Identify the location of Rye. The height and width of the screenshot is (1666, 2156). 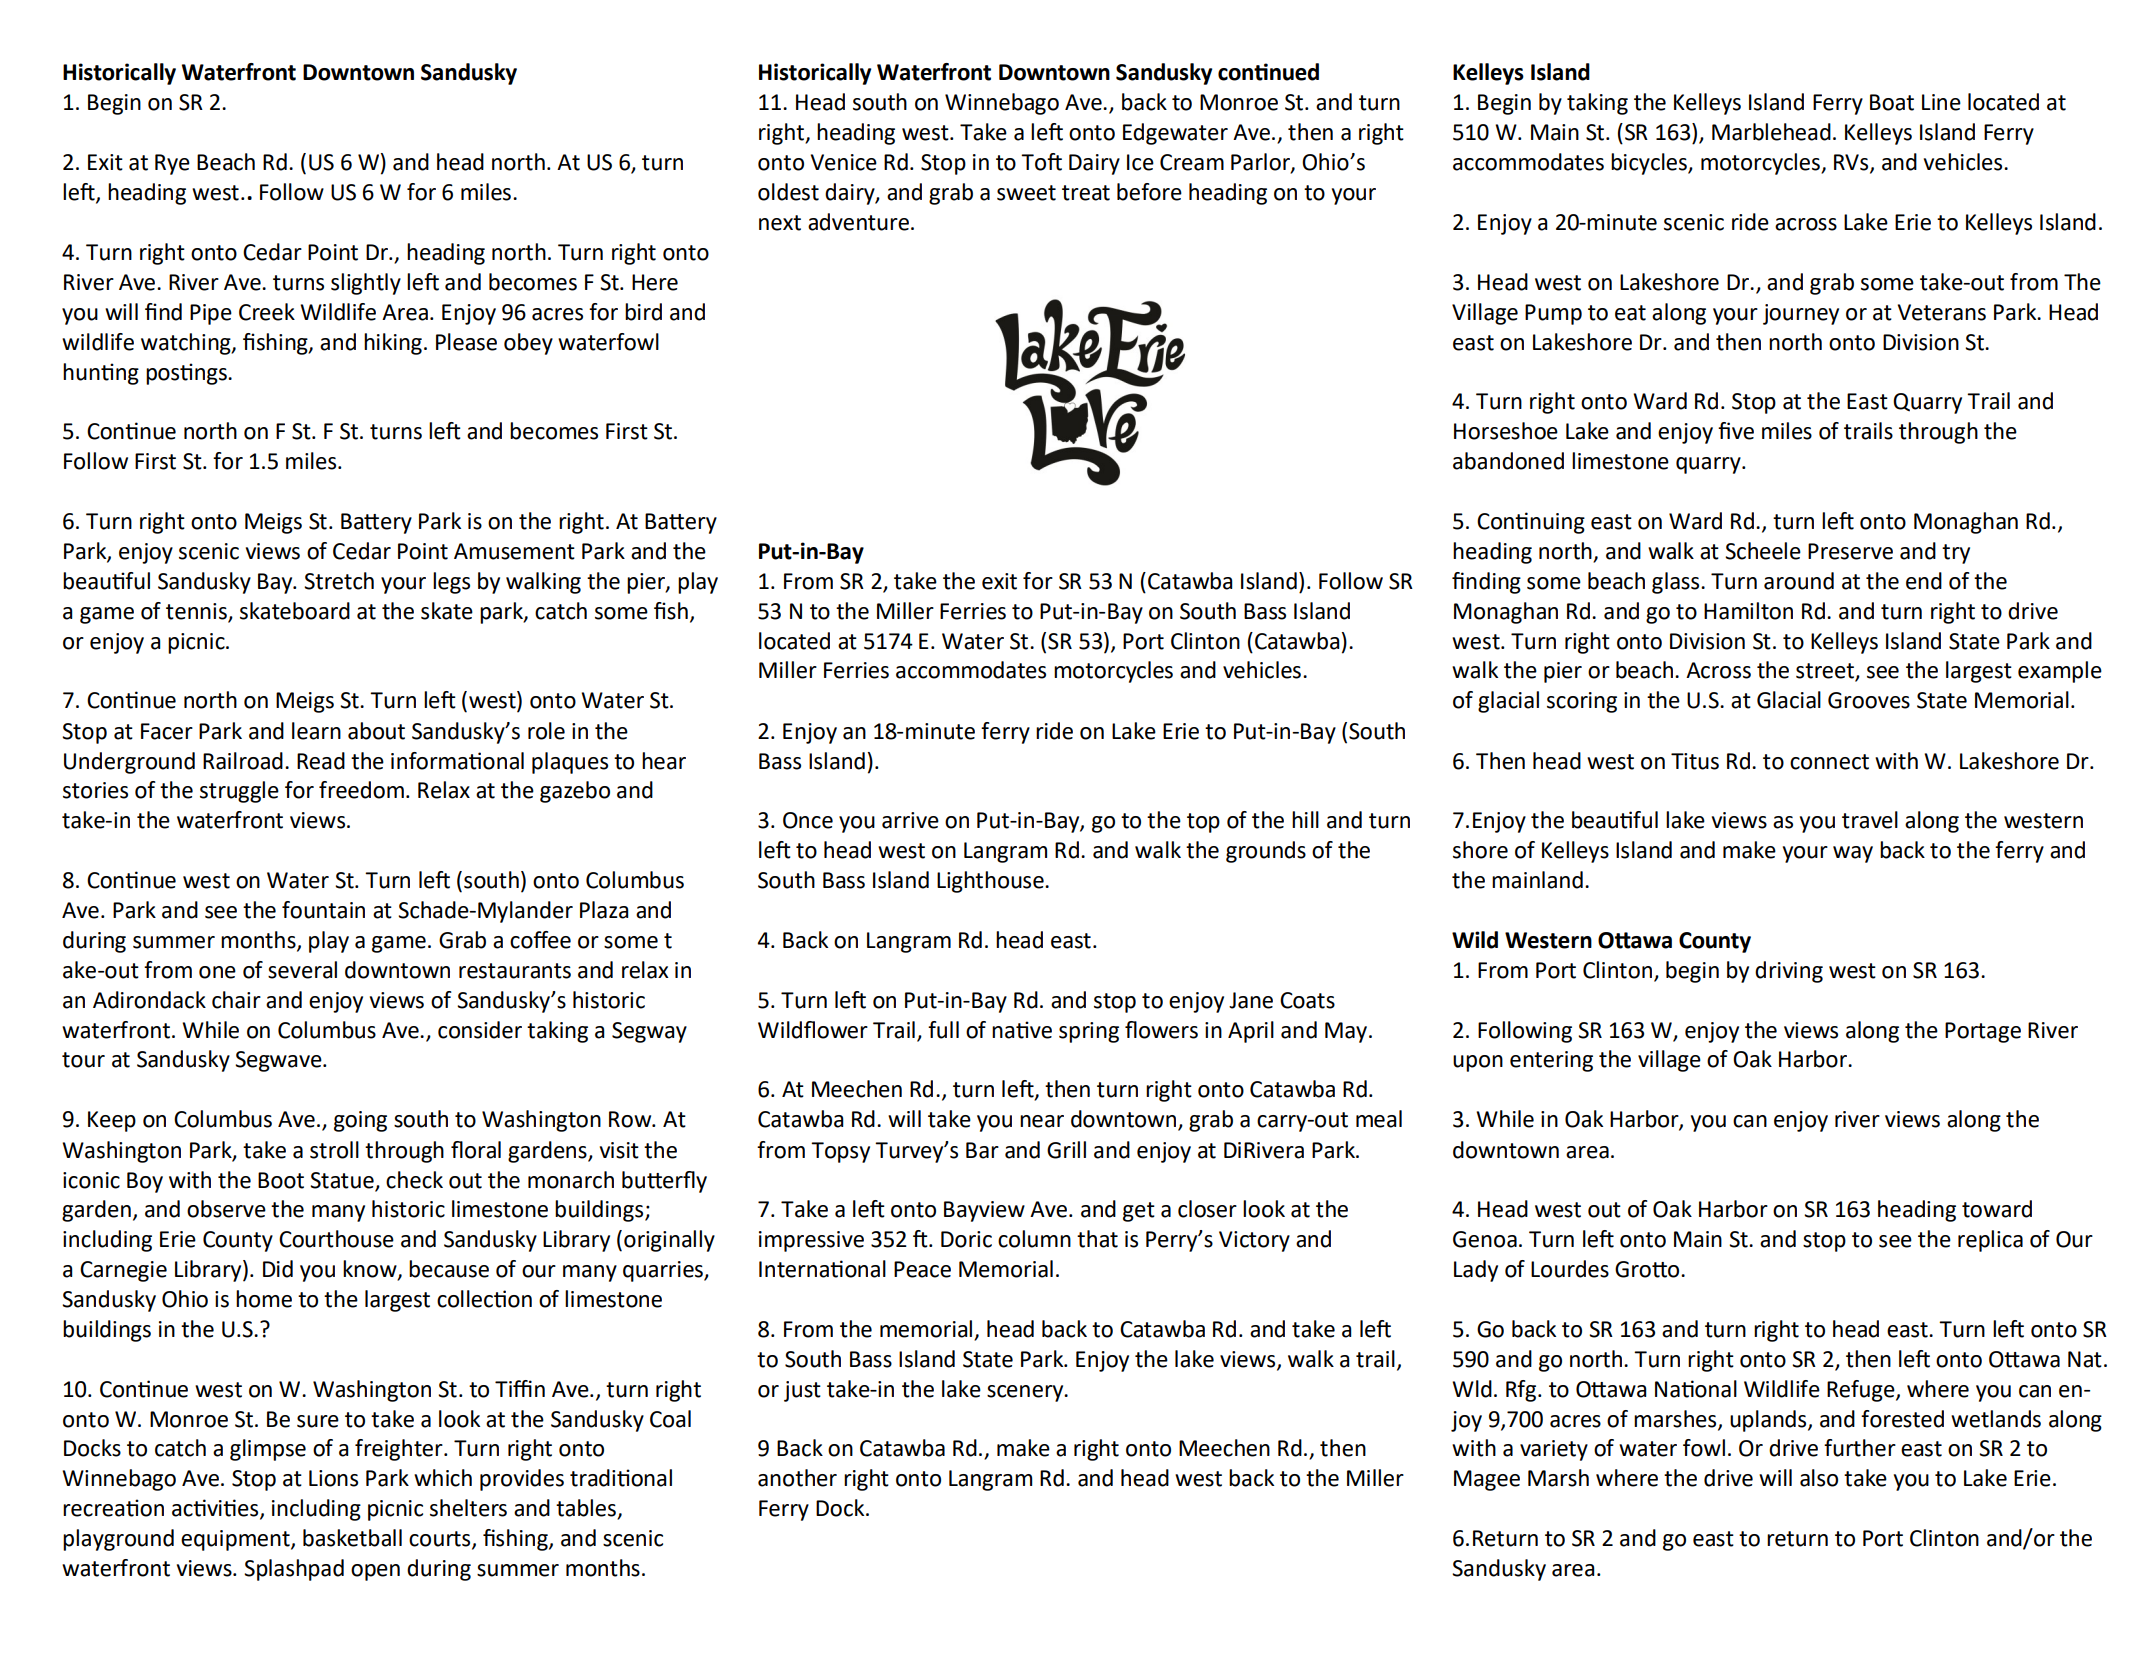
(172, 164).
